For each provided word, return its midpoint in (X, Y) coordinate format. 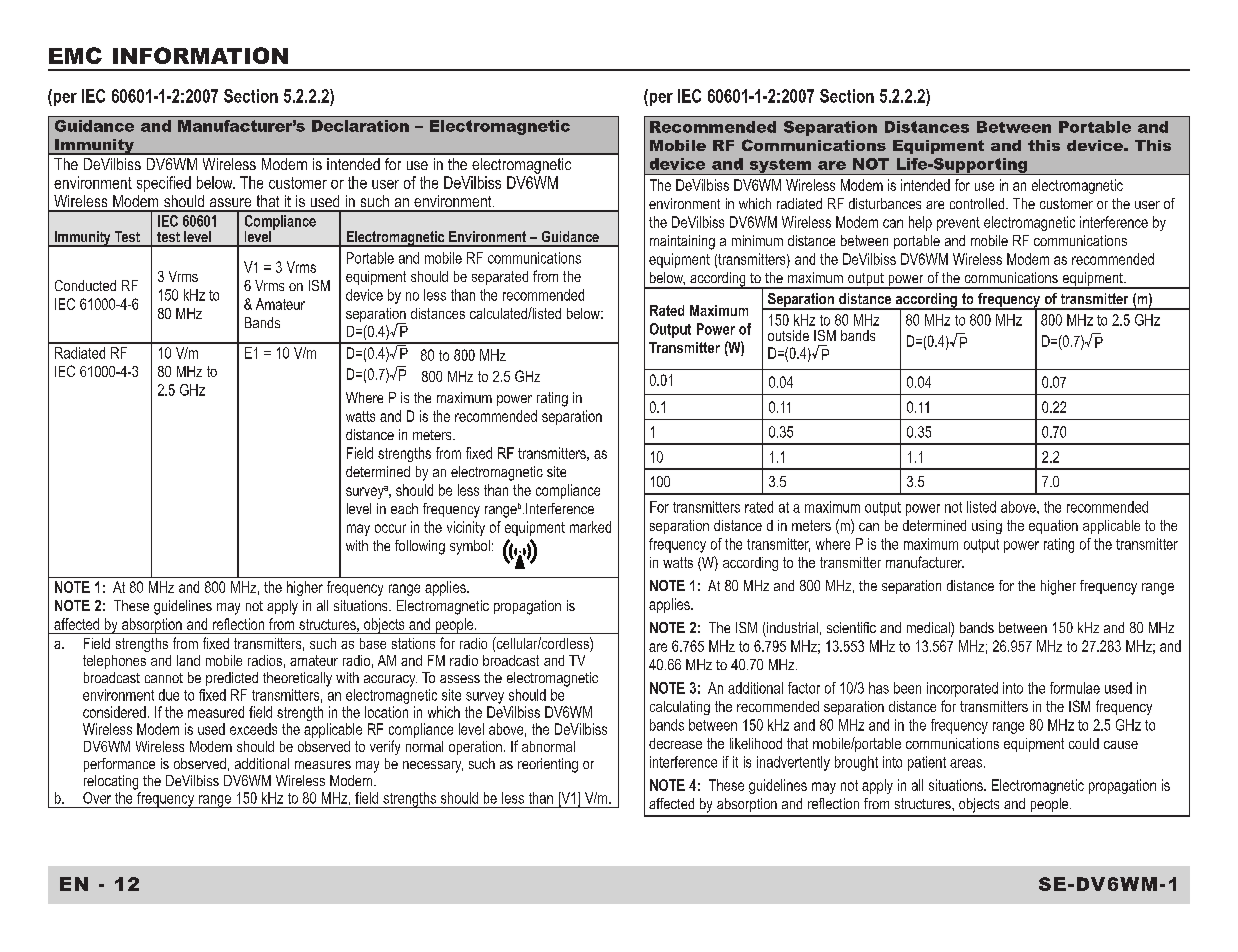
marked (590, 527)
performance (119, 765)
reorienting (548, 765)
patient (927, 763)
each (404, 508)
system (780, 167)
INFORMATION (200, 55)
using (987, 527)
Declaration (360, 126)
